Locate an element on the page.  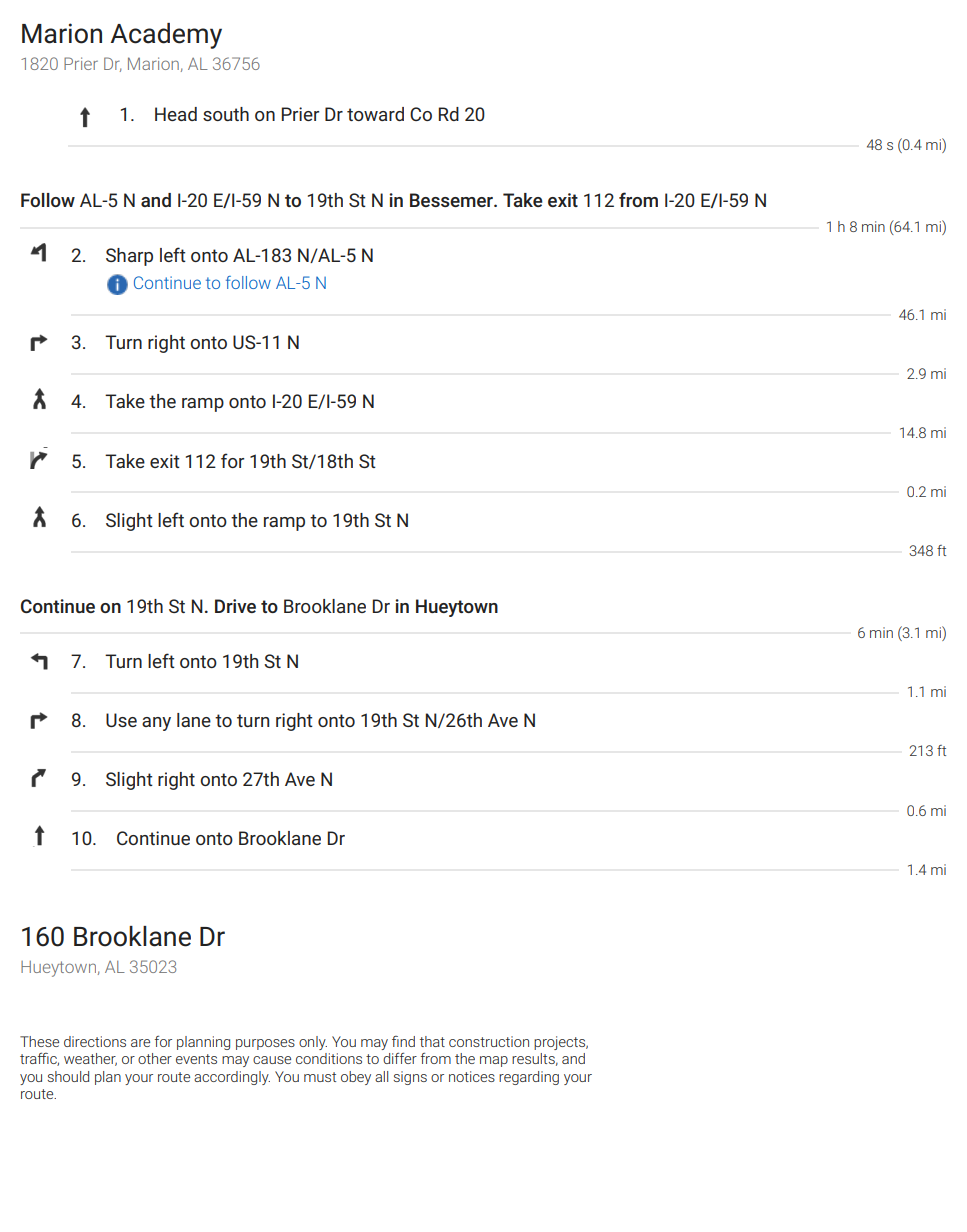
toward is located at coordinates (375, 114).
